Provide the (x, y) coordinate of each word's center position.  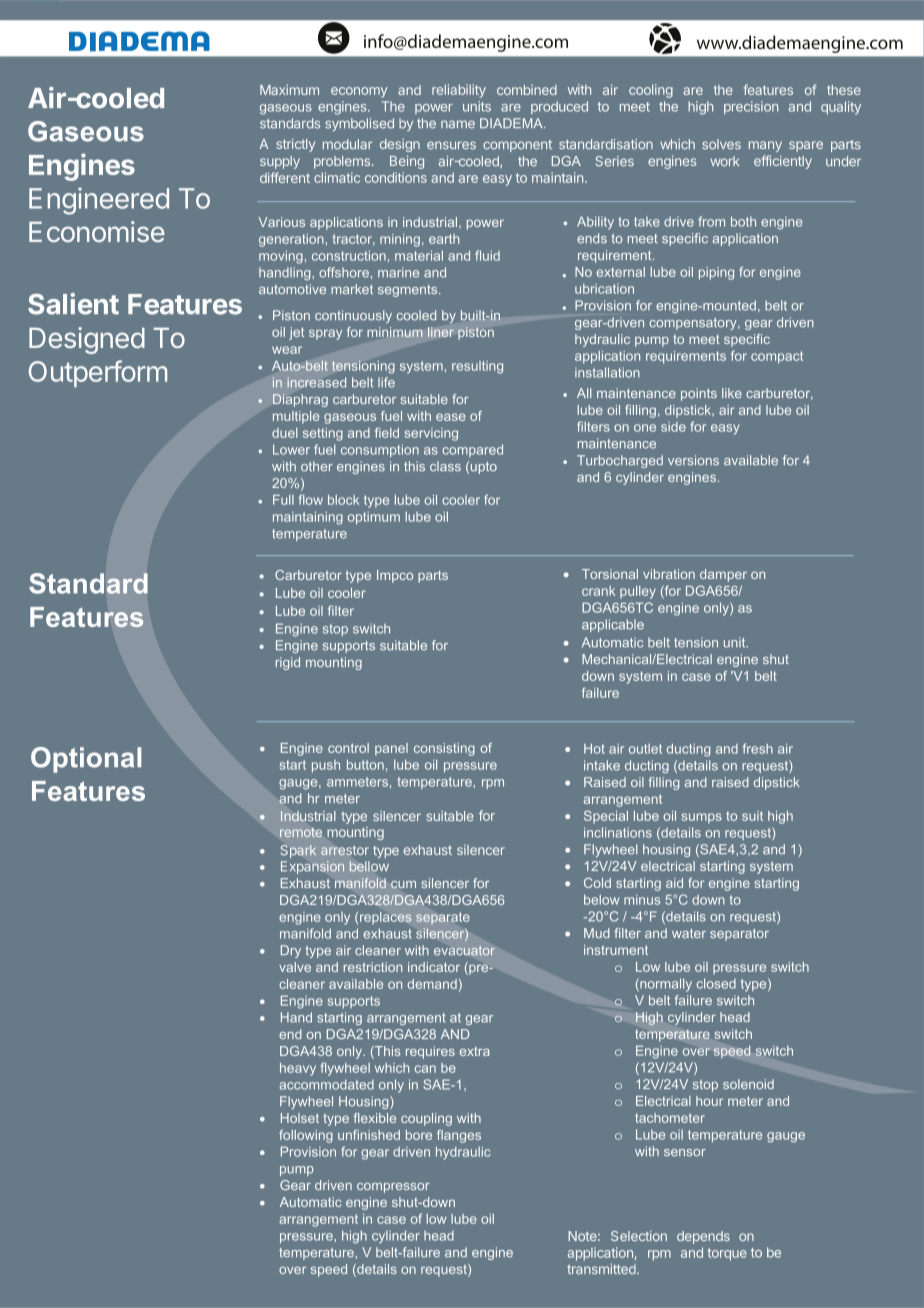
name (458, 124)
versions (693, 460)
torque (727, 1254)
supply (280, 162)
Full (283, 500)
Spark (298, 851)
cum (403, 885)
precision (751, 107)
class (445, 466)
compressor (393, 1188)
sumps (702, 818)
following (306, 1136)
